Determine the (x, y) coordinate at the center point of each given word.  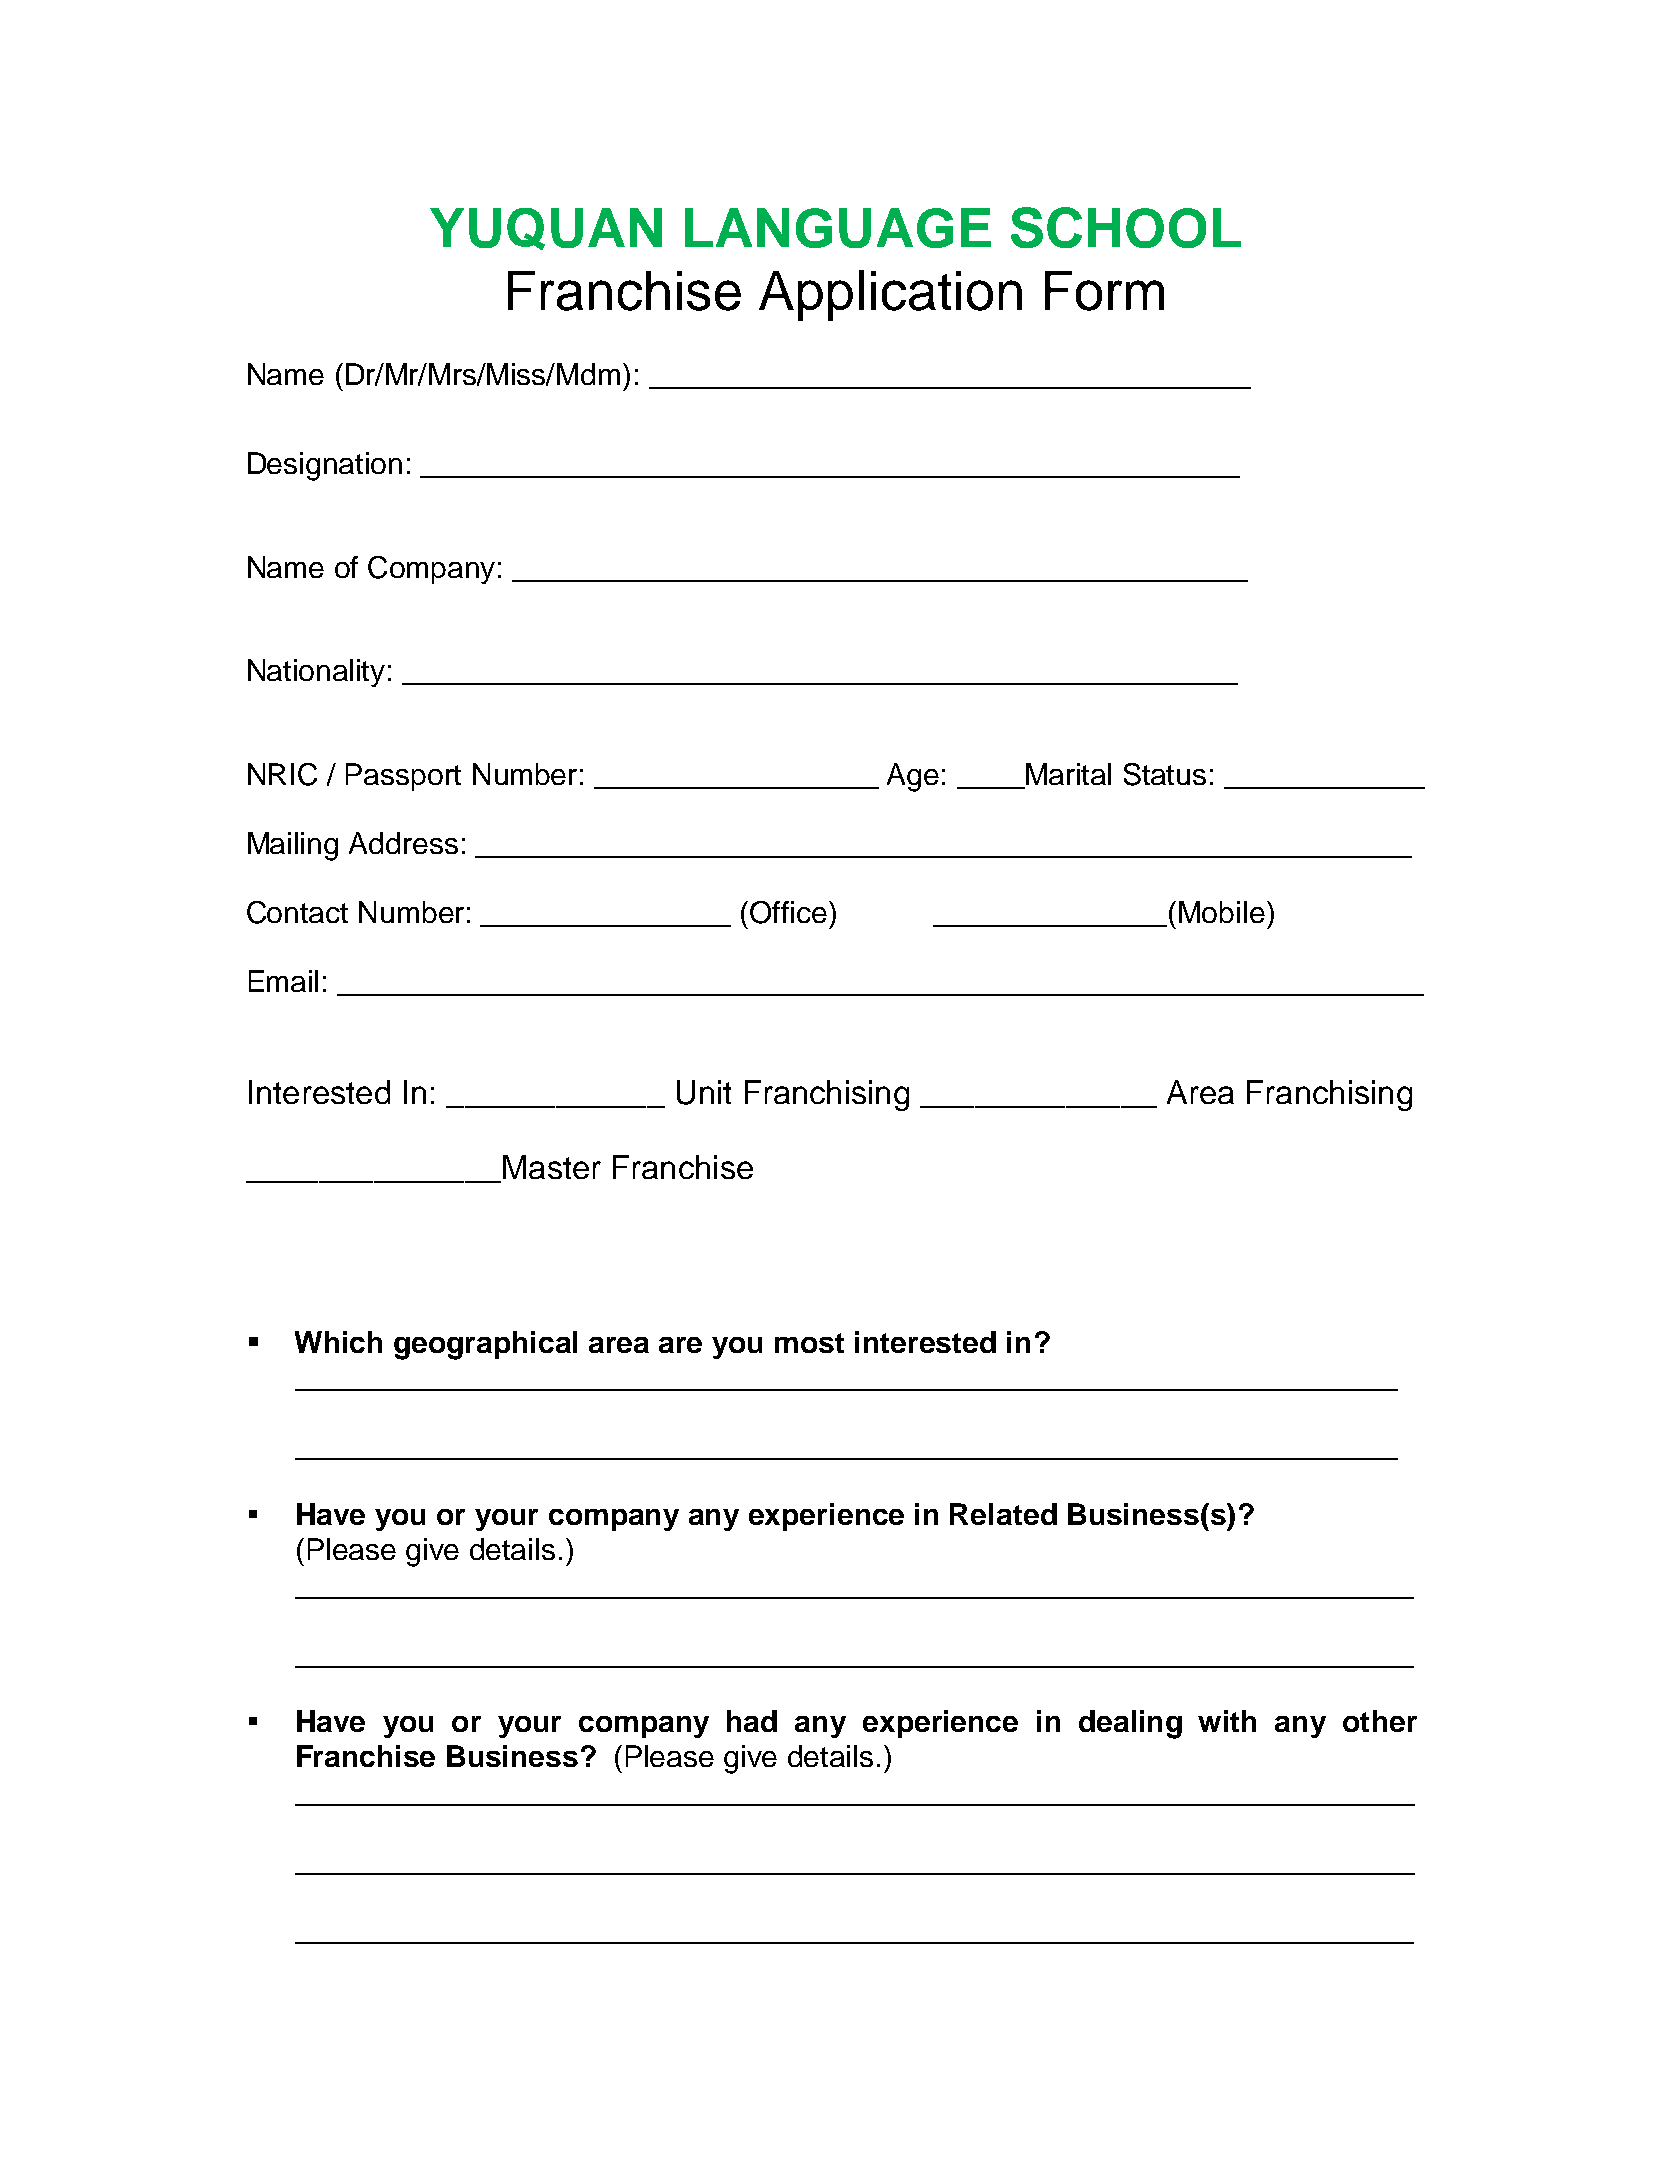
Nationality (316, 673)
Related (1003, 1514)
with (1227, 1721)
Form (1104, 291)
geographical (485, 1345)
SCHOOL (1126, 227)
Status (1165, 774)
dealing (1130, 1724)
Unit (704, 1092)
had (752, 1721)
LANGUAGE (838, 228)
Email (283, 981)
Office (790, 912)
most (809, 1343)
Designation (325, 466)
